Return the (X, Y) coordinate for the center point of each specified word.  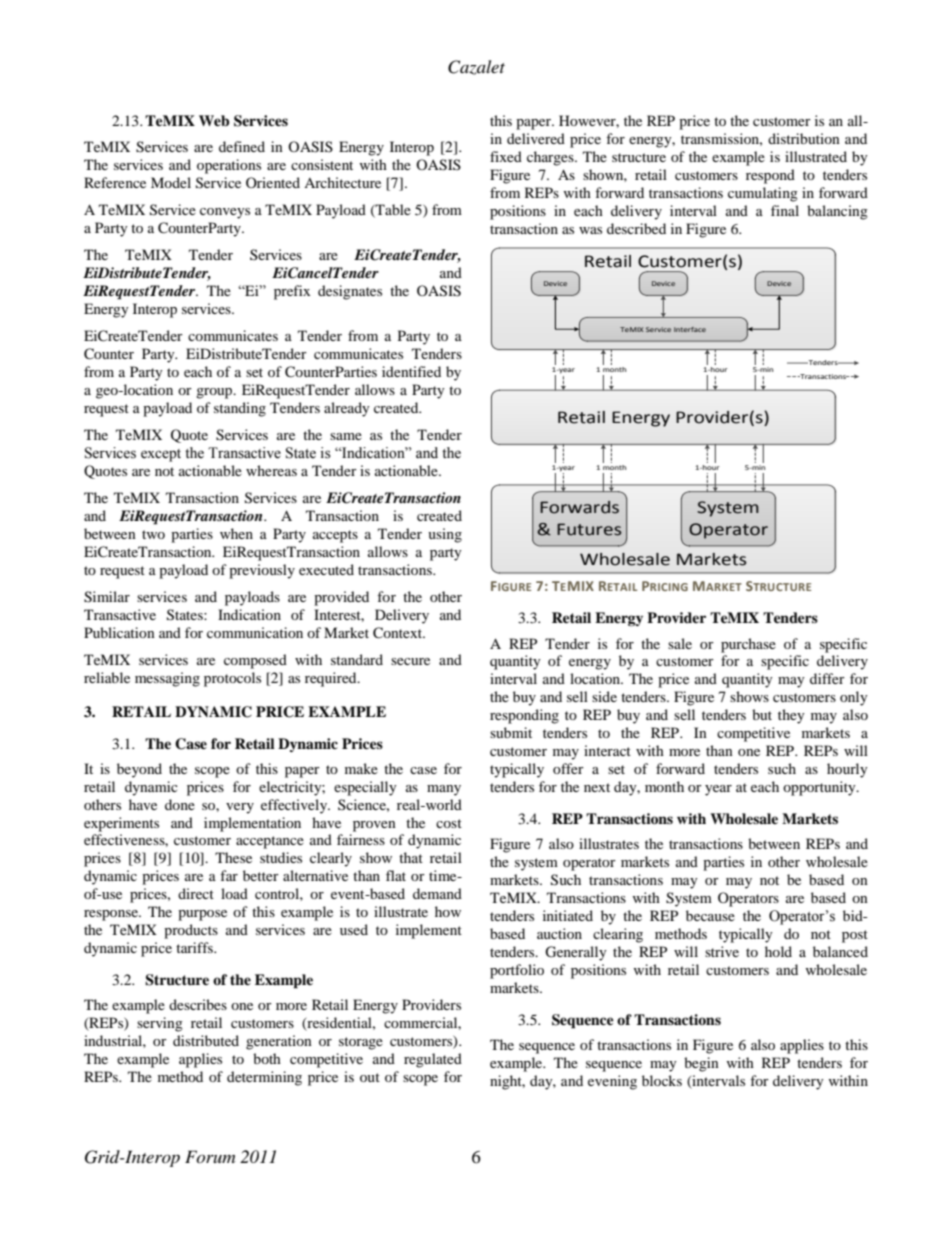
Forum (210, 1156)
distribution (804, 138)
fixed (506, 156)
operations (229, 166)
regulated (433, 1060)
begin (701, 1064)
